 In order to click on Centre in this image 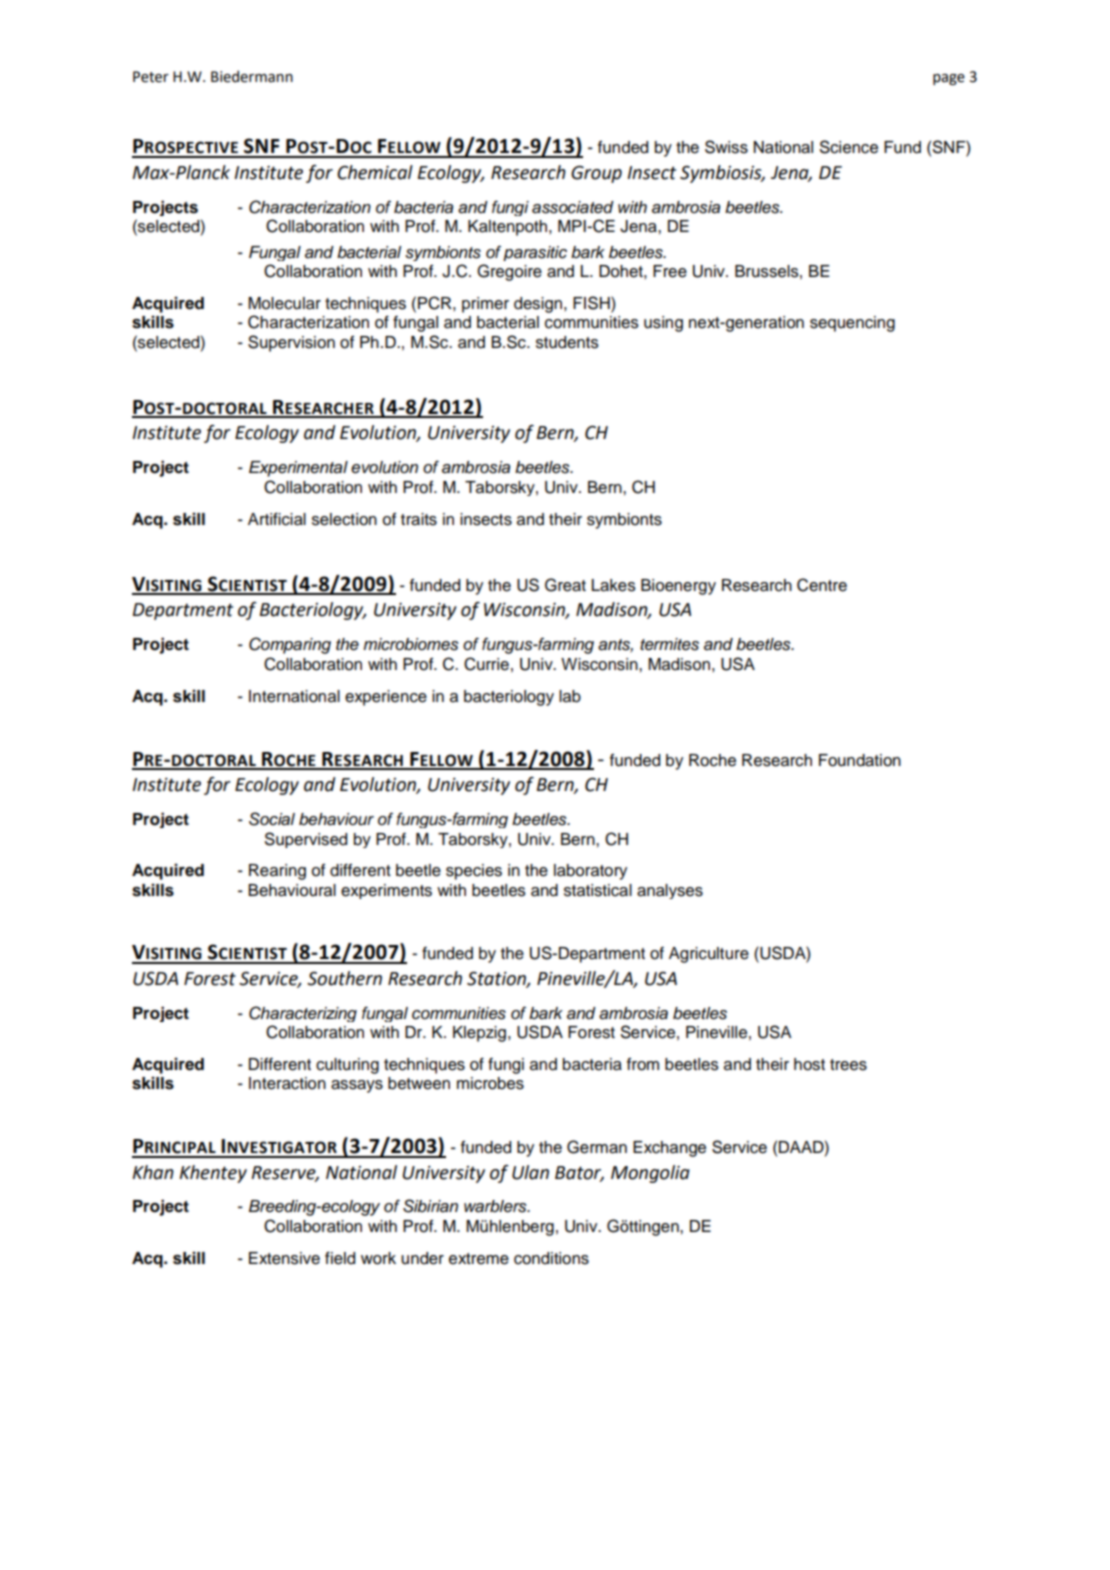, I will do `click(822, 585)`.
